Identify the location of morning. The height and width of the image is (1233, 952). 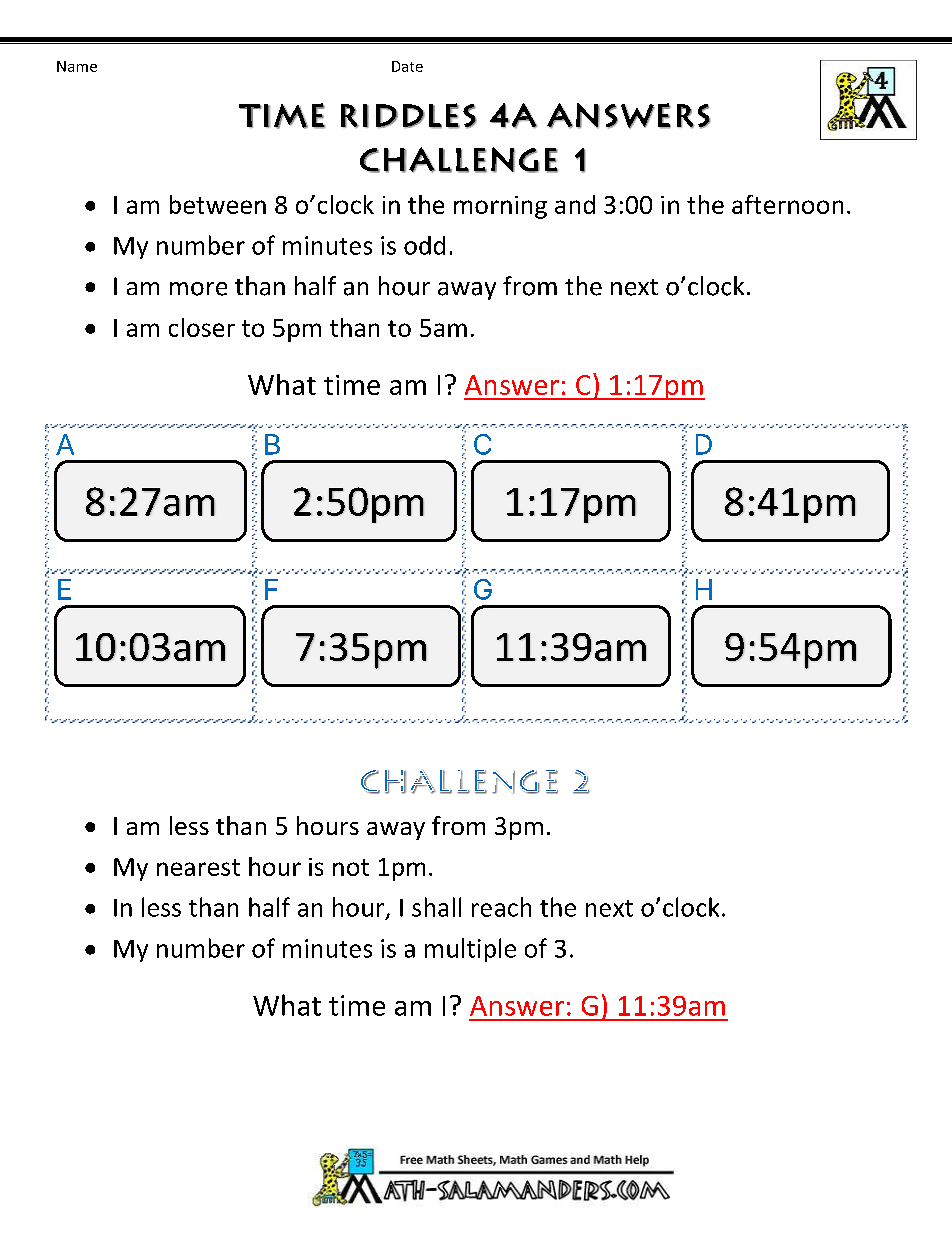
(500, 207).
